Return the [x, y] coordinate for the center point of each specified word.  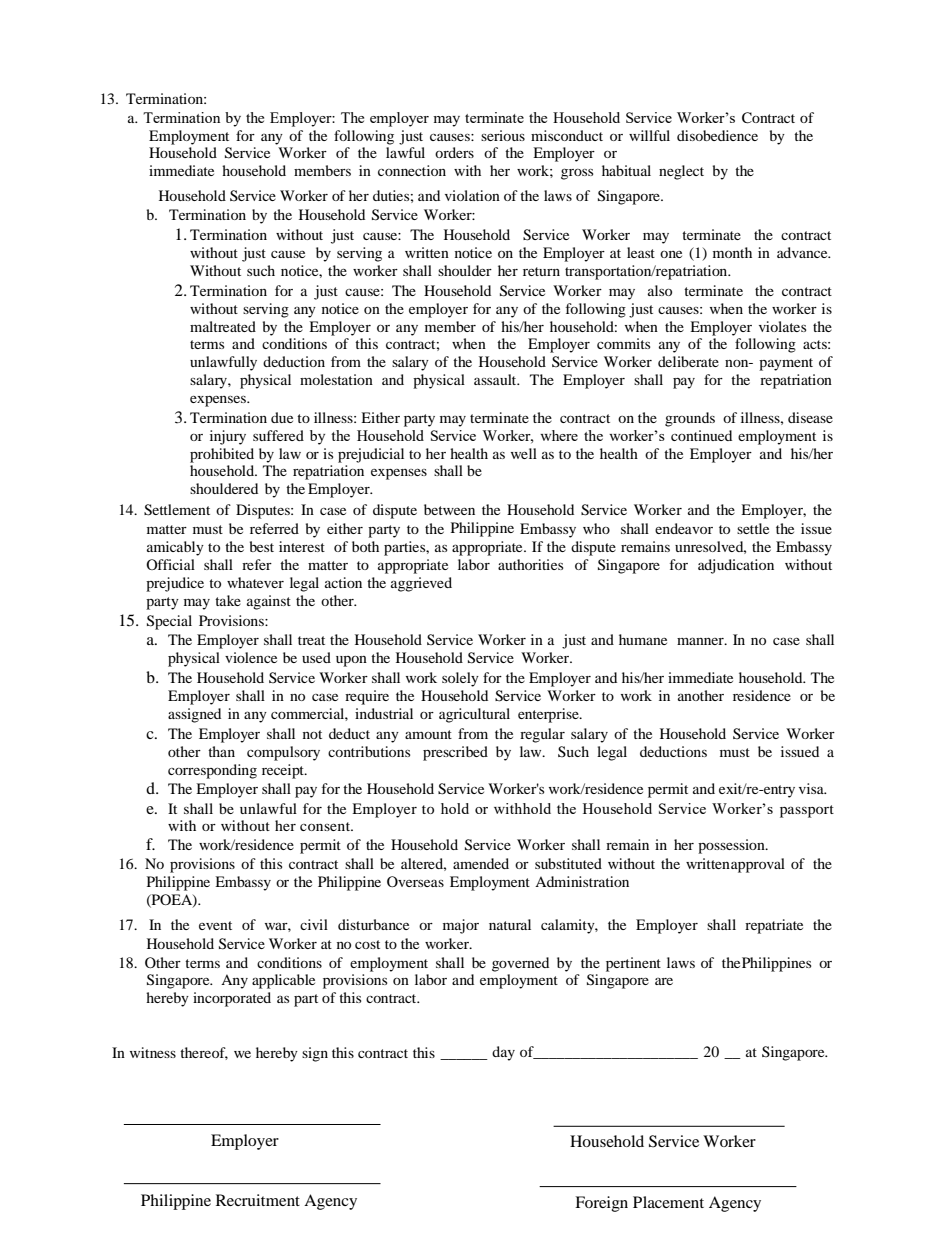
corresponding [212, 771]
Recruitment [258, 1200]
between [449, 509]
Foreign [601, 1204]
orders [454, 152]
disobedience [717, 135]
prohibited [222, 455]
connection [412, 170]
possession [732, 846]
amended [481, 863]
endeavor [684, 528]
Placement [668, 1202]
